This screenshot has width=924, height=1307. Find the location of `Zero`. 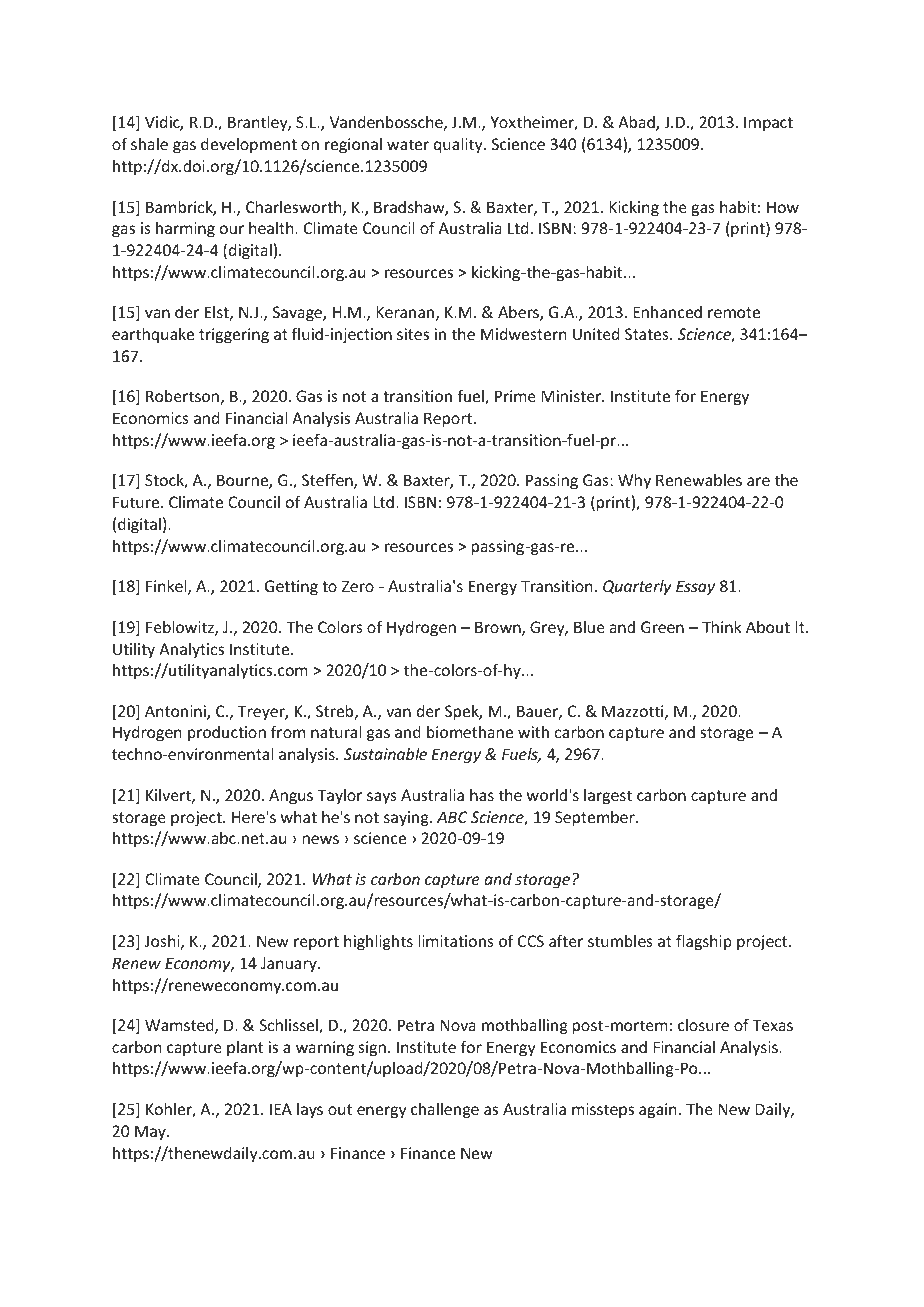

Zero is located at coordinates (358, 586).
